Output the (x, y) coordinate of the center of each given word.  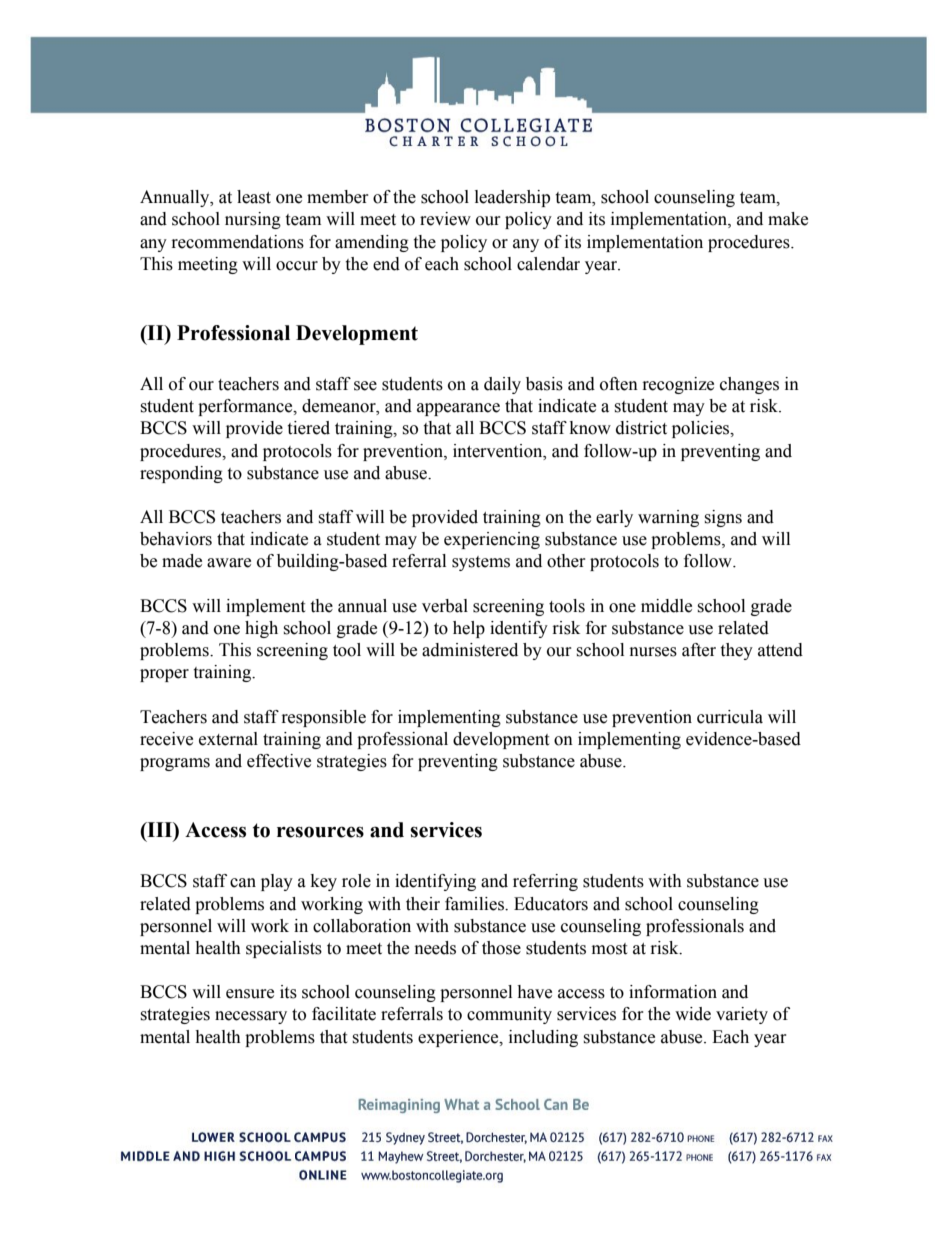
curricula (730, 717)
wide (693, 1014)
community (509, 1015)
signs (723, 518)
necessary (251, 1017)
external (228, 739)
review (445, 219)
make (788, 219)
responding (181, 474)
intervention (499, 451)
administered (470, 650)
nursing (253, 220)
